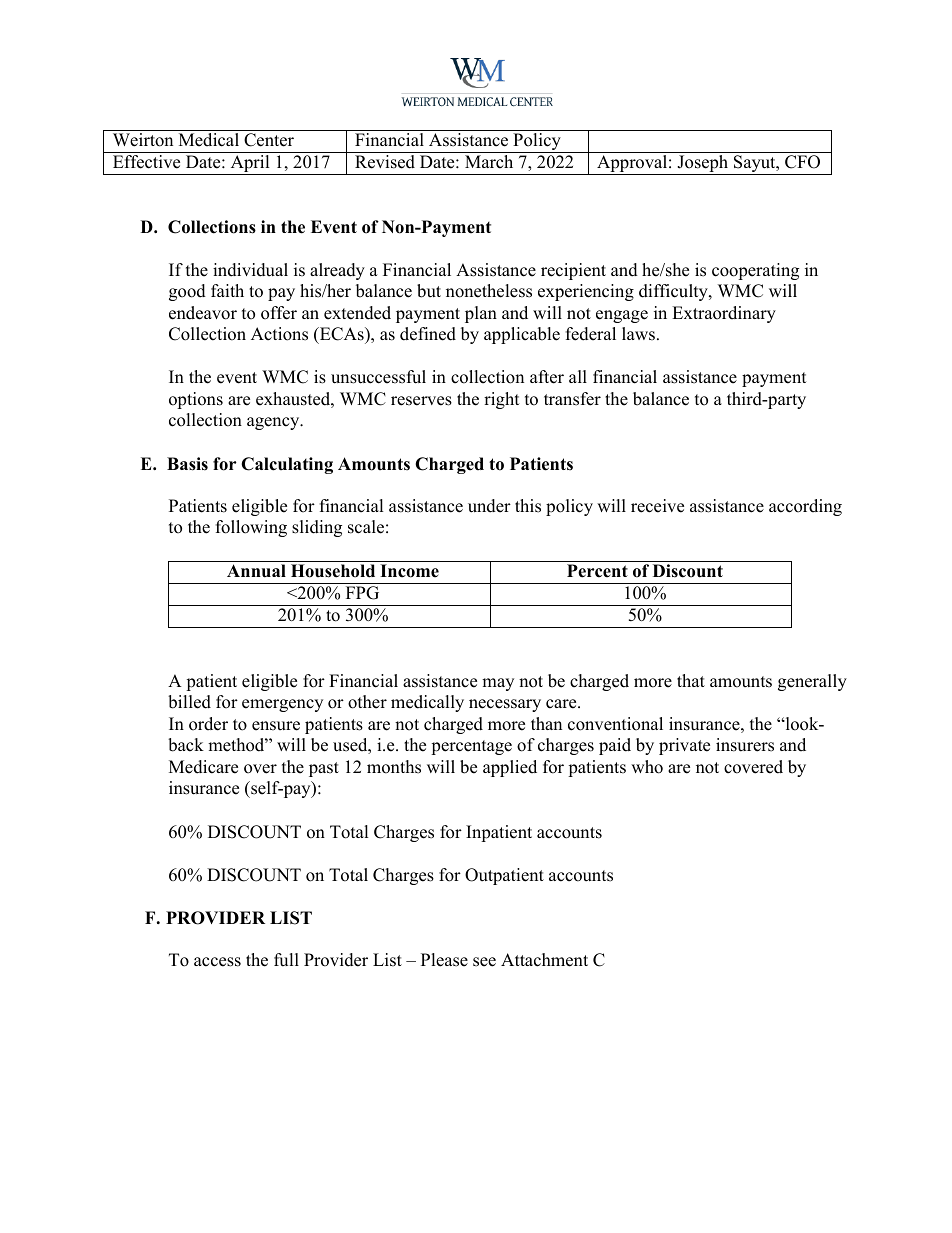  I want to click on under, so click(489, 506).
